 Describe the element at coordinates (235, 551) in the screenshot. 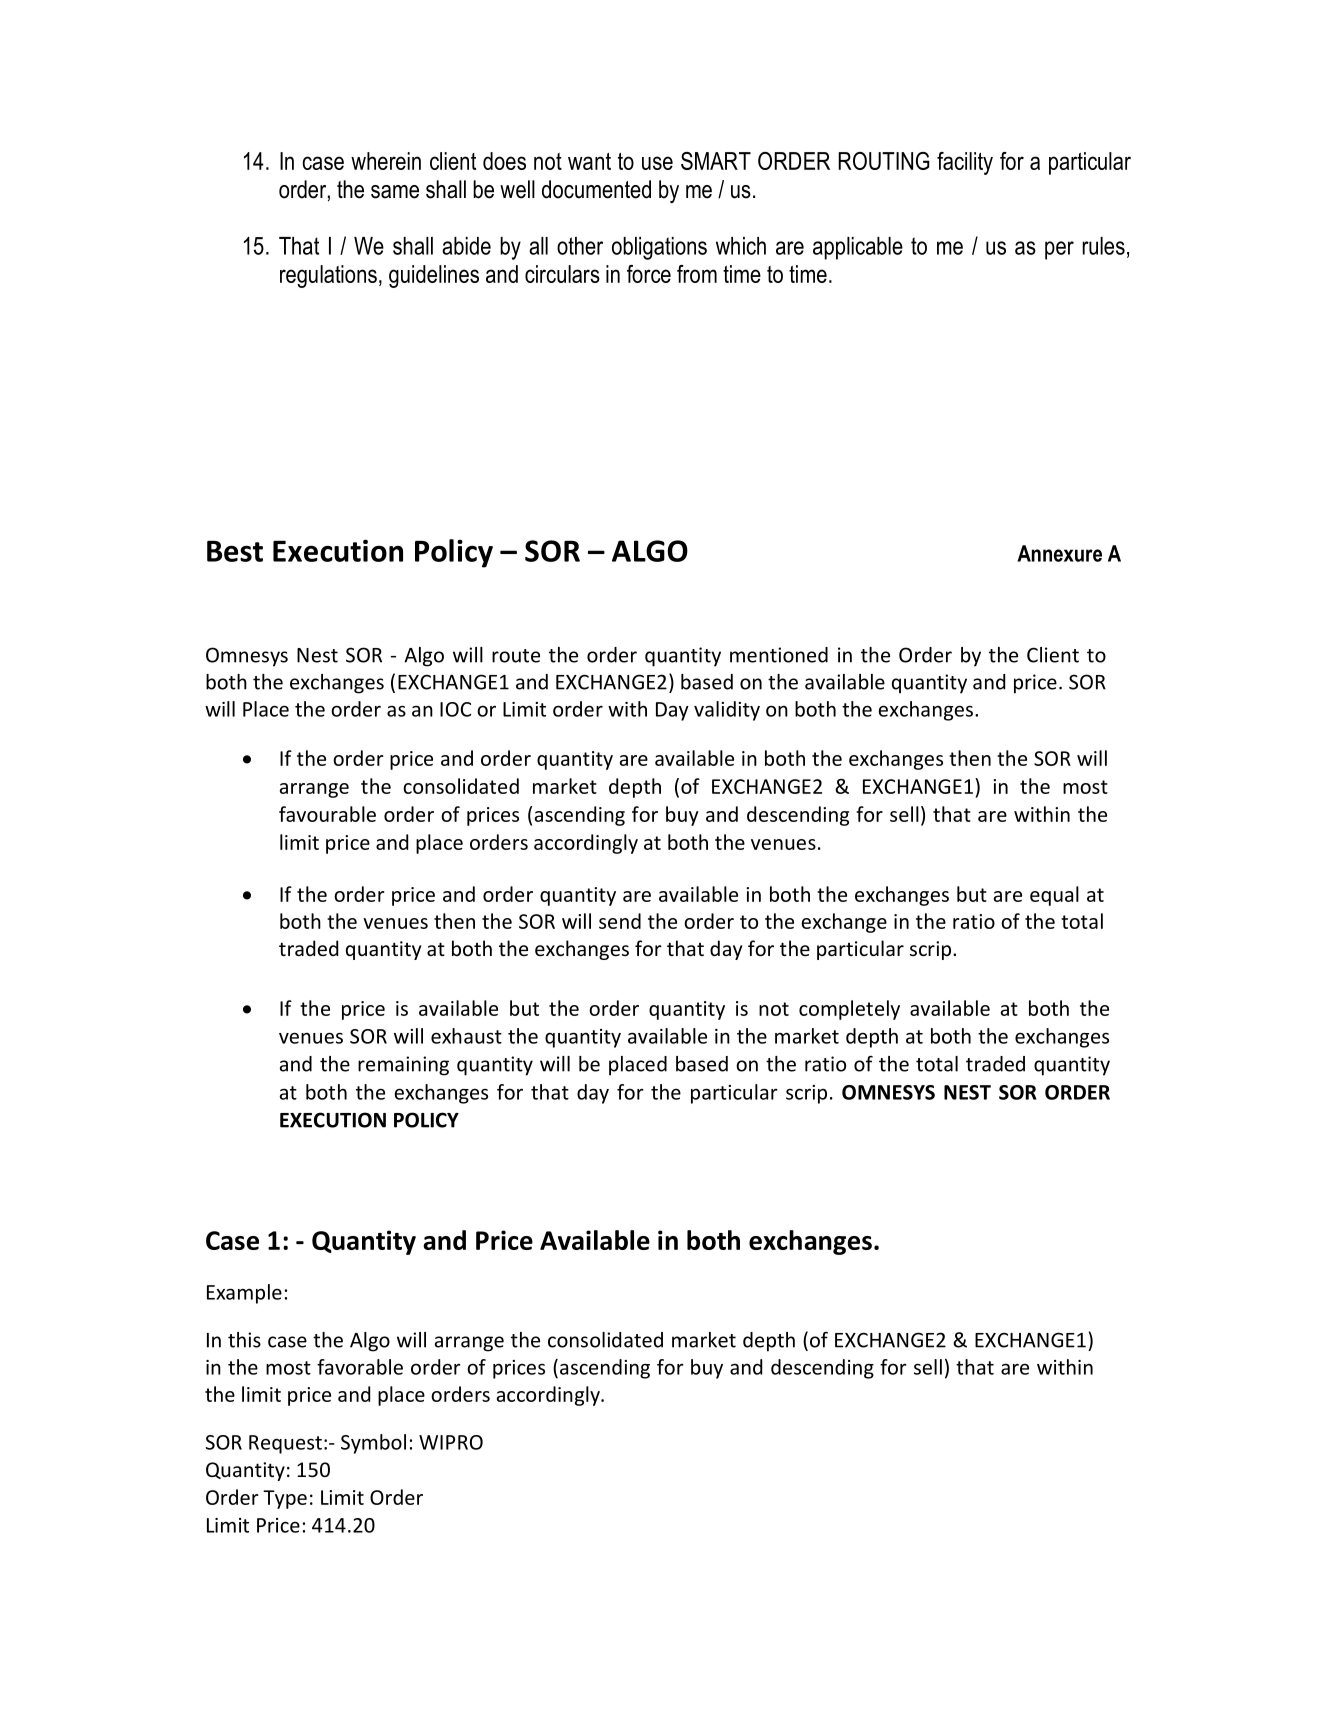

I see `Best` at that location.
